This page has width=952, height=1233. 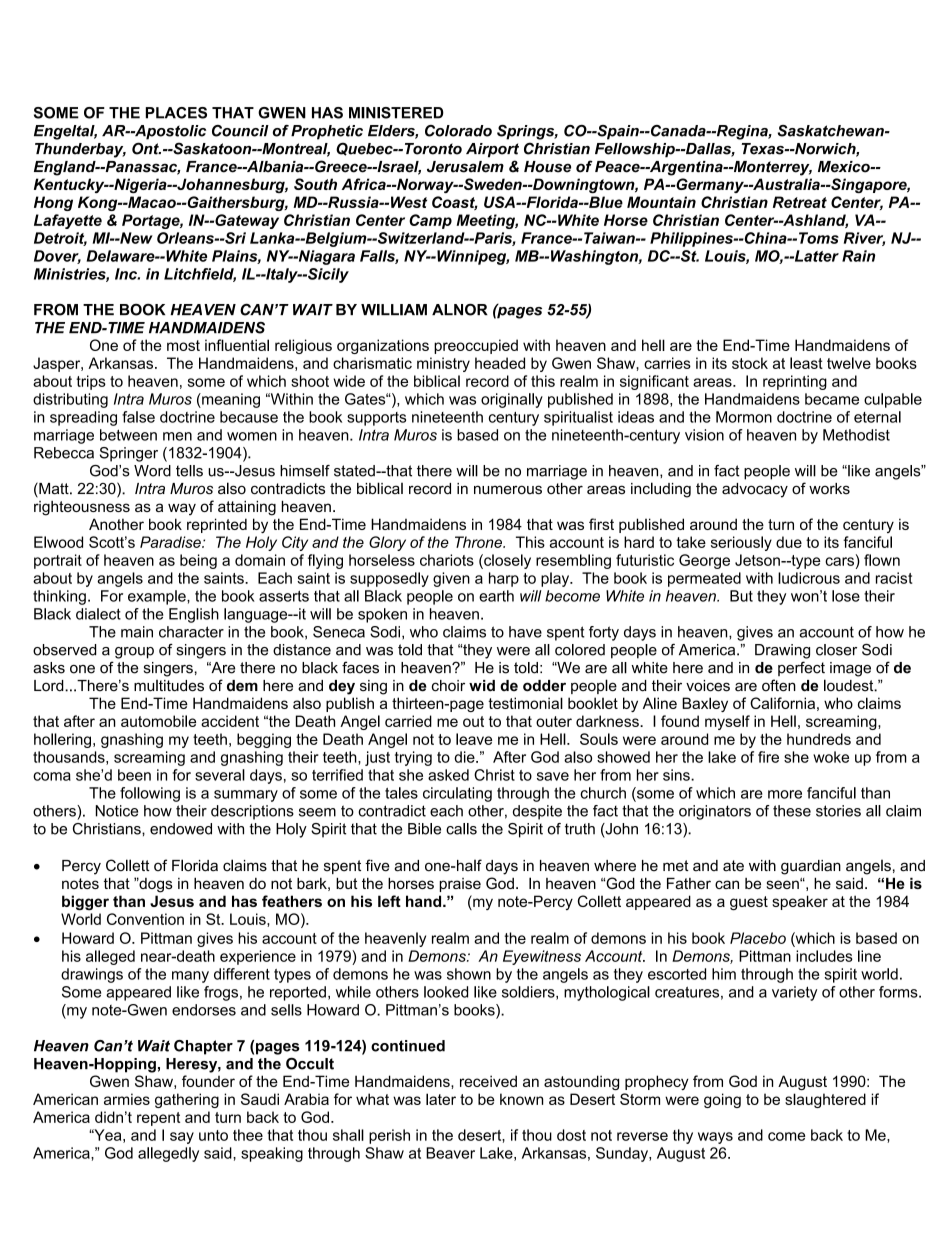 What do you see at coordinates (134, 653) in the page?
I see `group` at bounding box center [134, 653].
